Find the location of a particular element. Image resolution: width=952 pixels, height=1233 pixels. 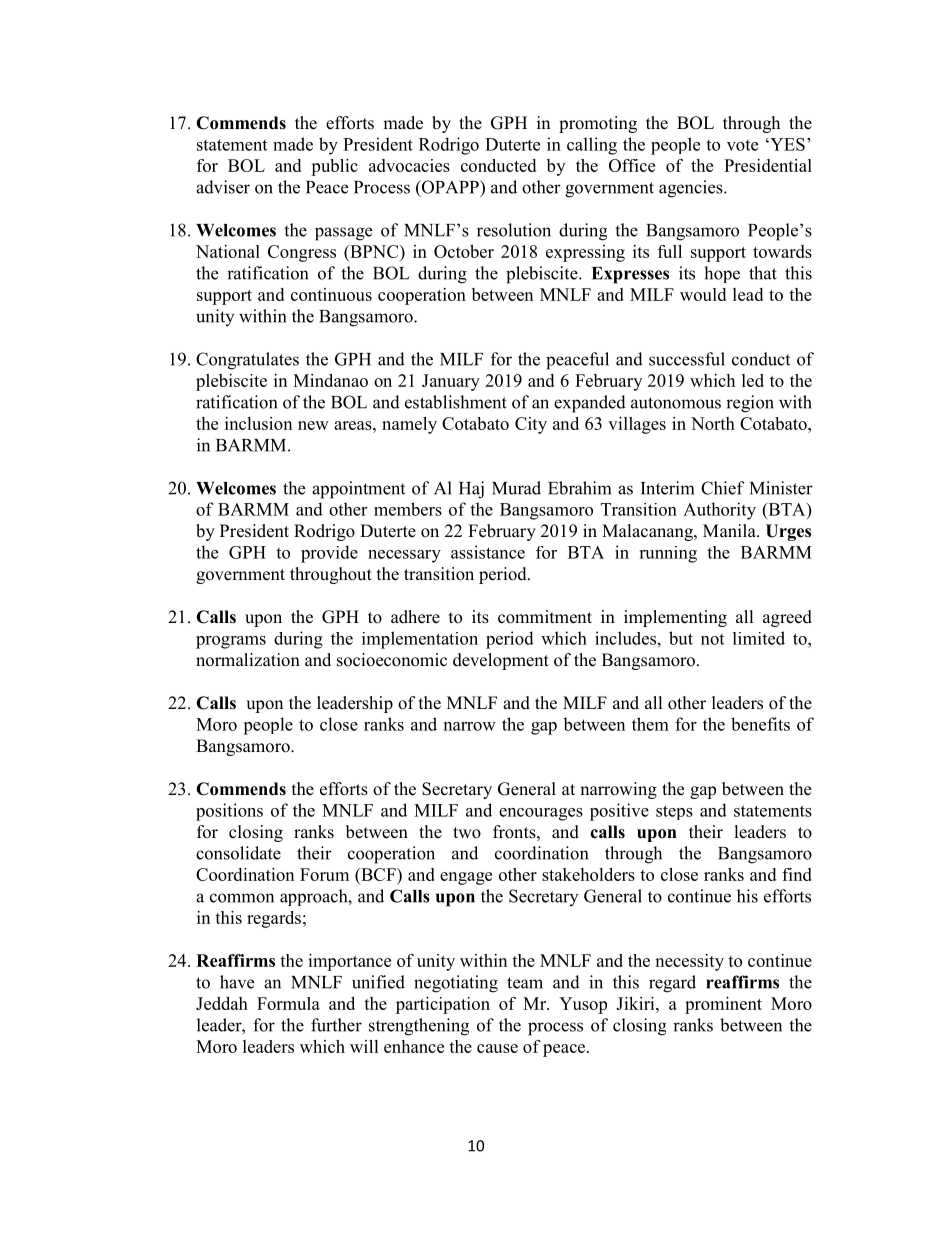

Formula is located at coordinates (288, 1003).
